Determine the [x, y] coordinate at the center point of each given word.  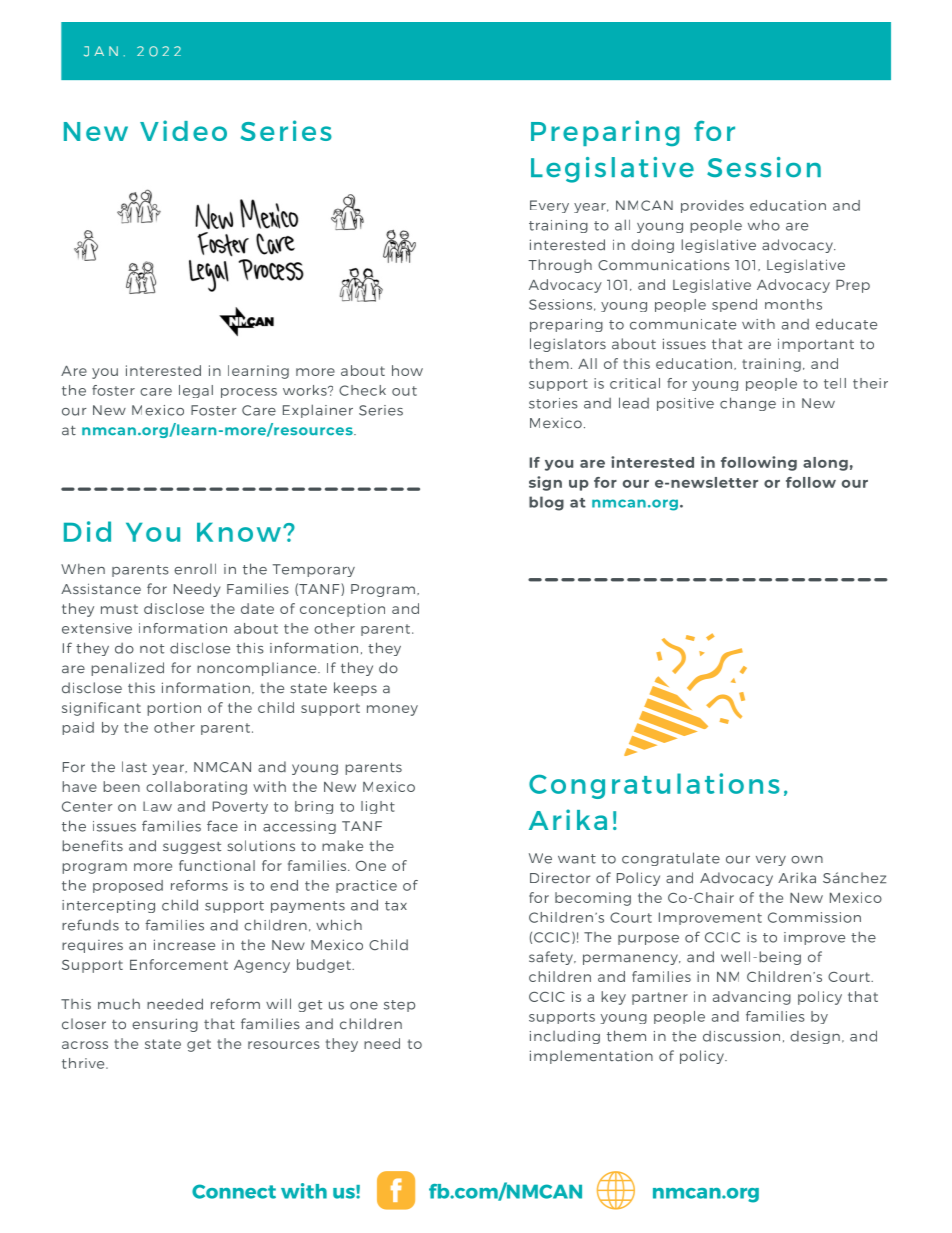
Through [560, 266]
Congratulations [654, 786]
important [816, 345]
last [134, 766]
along [825, 464]
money [392, 710]
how [407, 370]
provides [712, 206]
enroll [195, 569]
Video [183, 130]
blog [546, 503]
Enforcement [179, 964]
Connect [234, 1191]
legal [196, 391]
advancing [752, 998]
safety [552, 958]
